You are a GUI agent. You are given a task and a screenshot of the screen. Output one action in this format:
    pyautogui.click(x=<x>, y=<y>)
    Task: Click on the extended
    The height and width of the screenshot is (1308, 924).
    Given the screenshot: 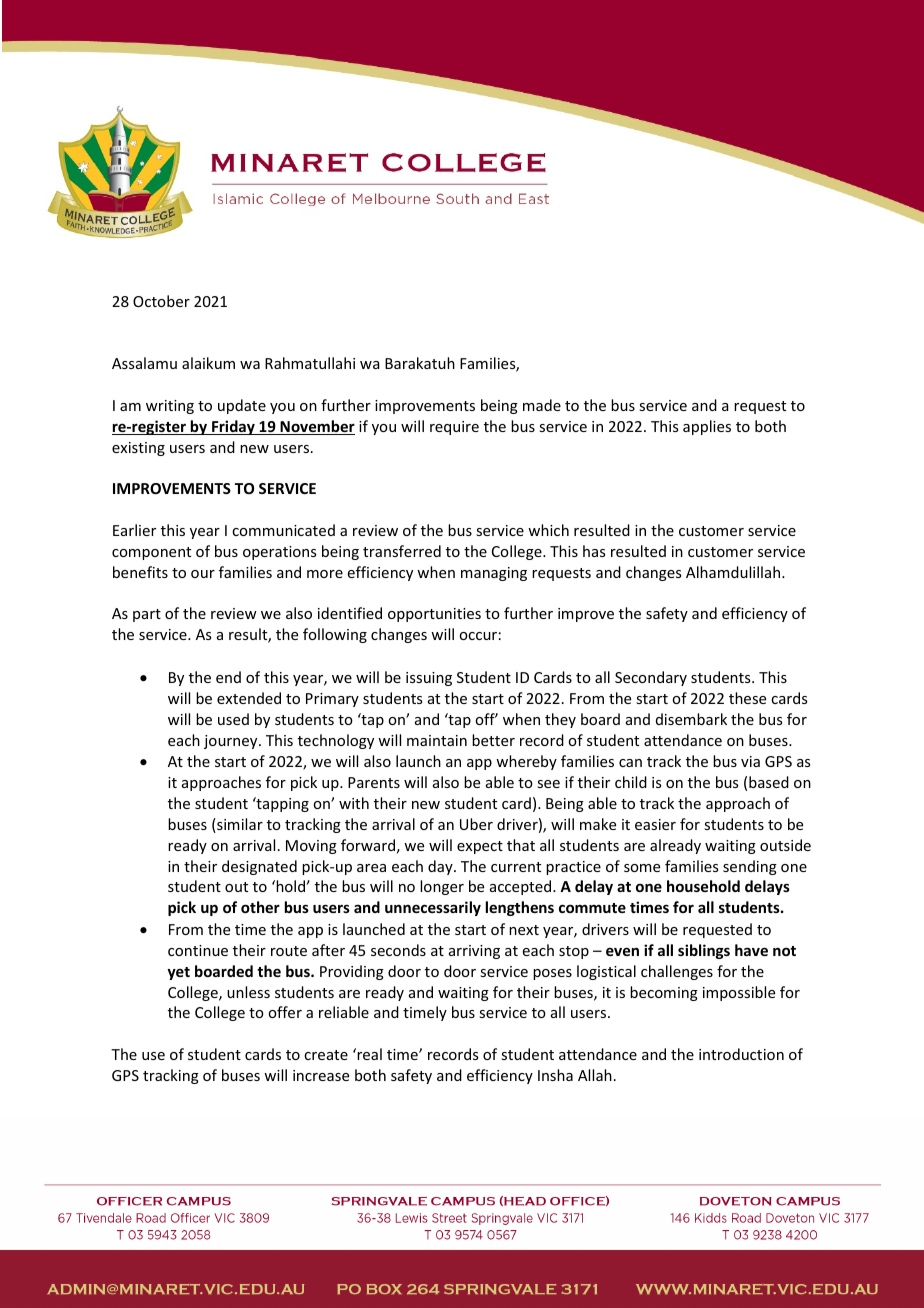 What is the action you would take?
    pyautogui.click(x=249, y=698)
